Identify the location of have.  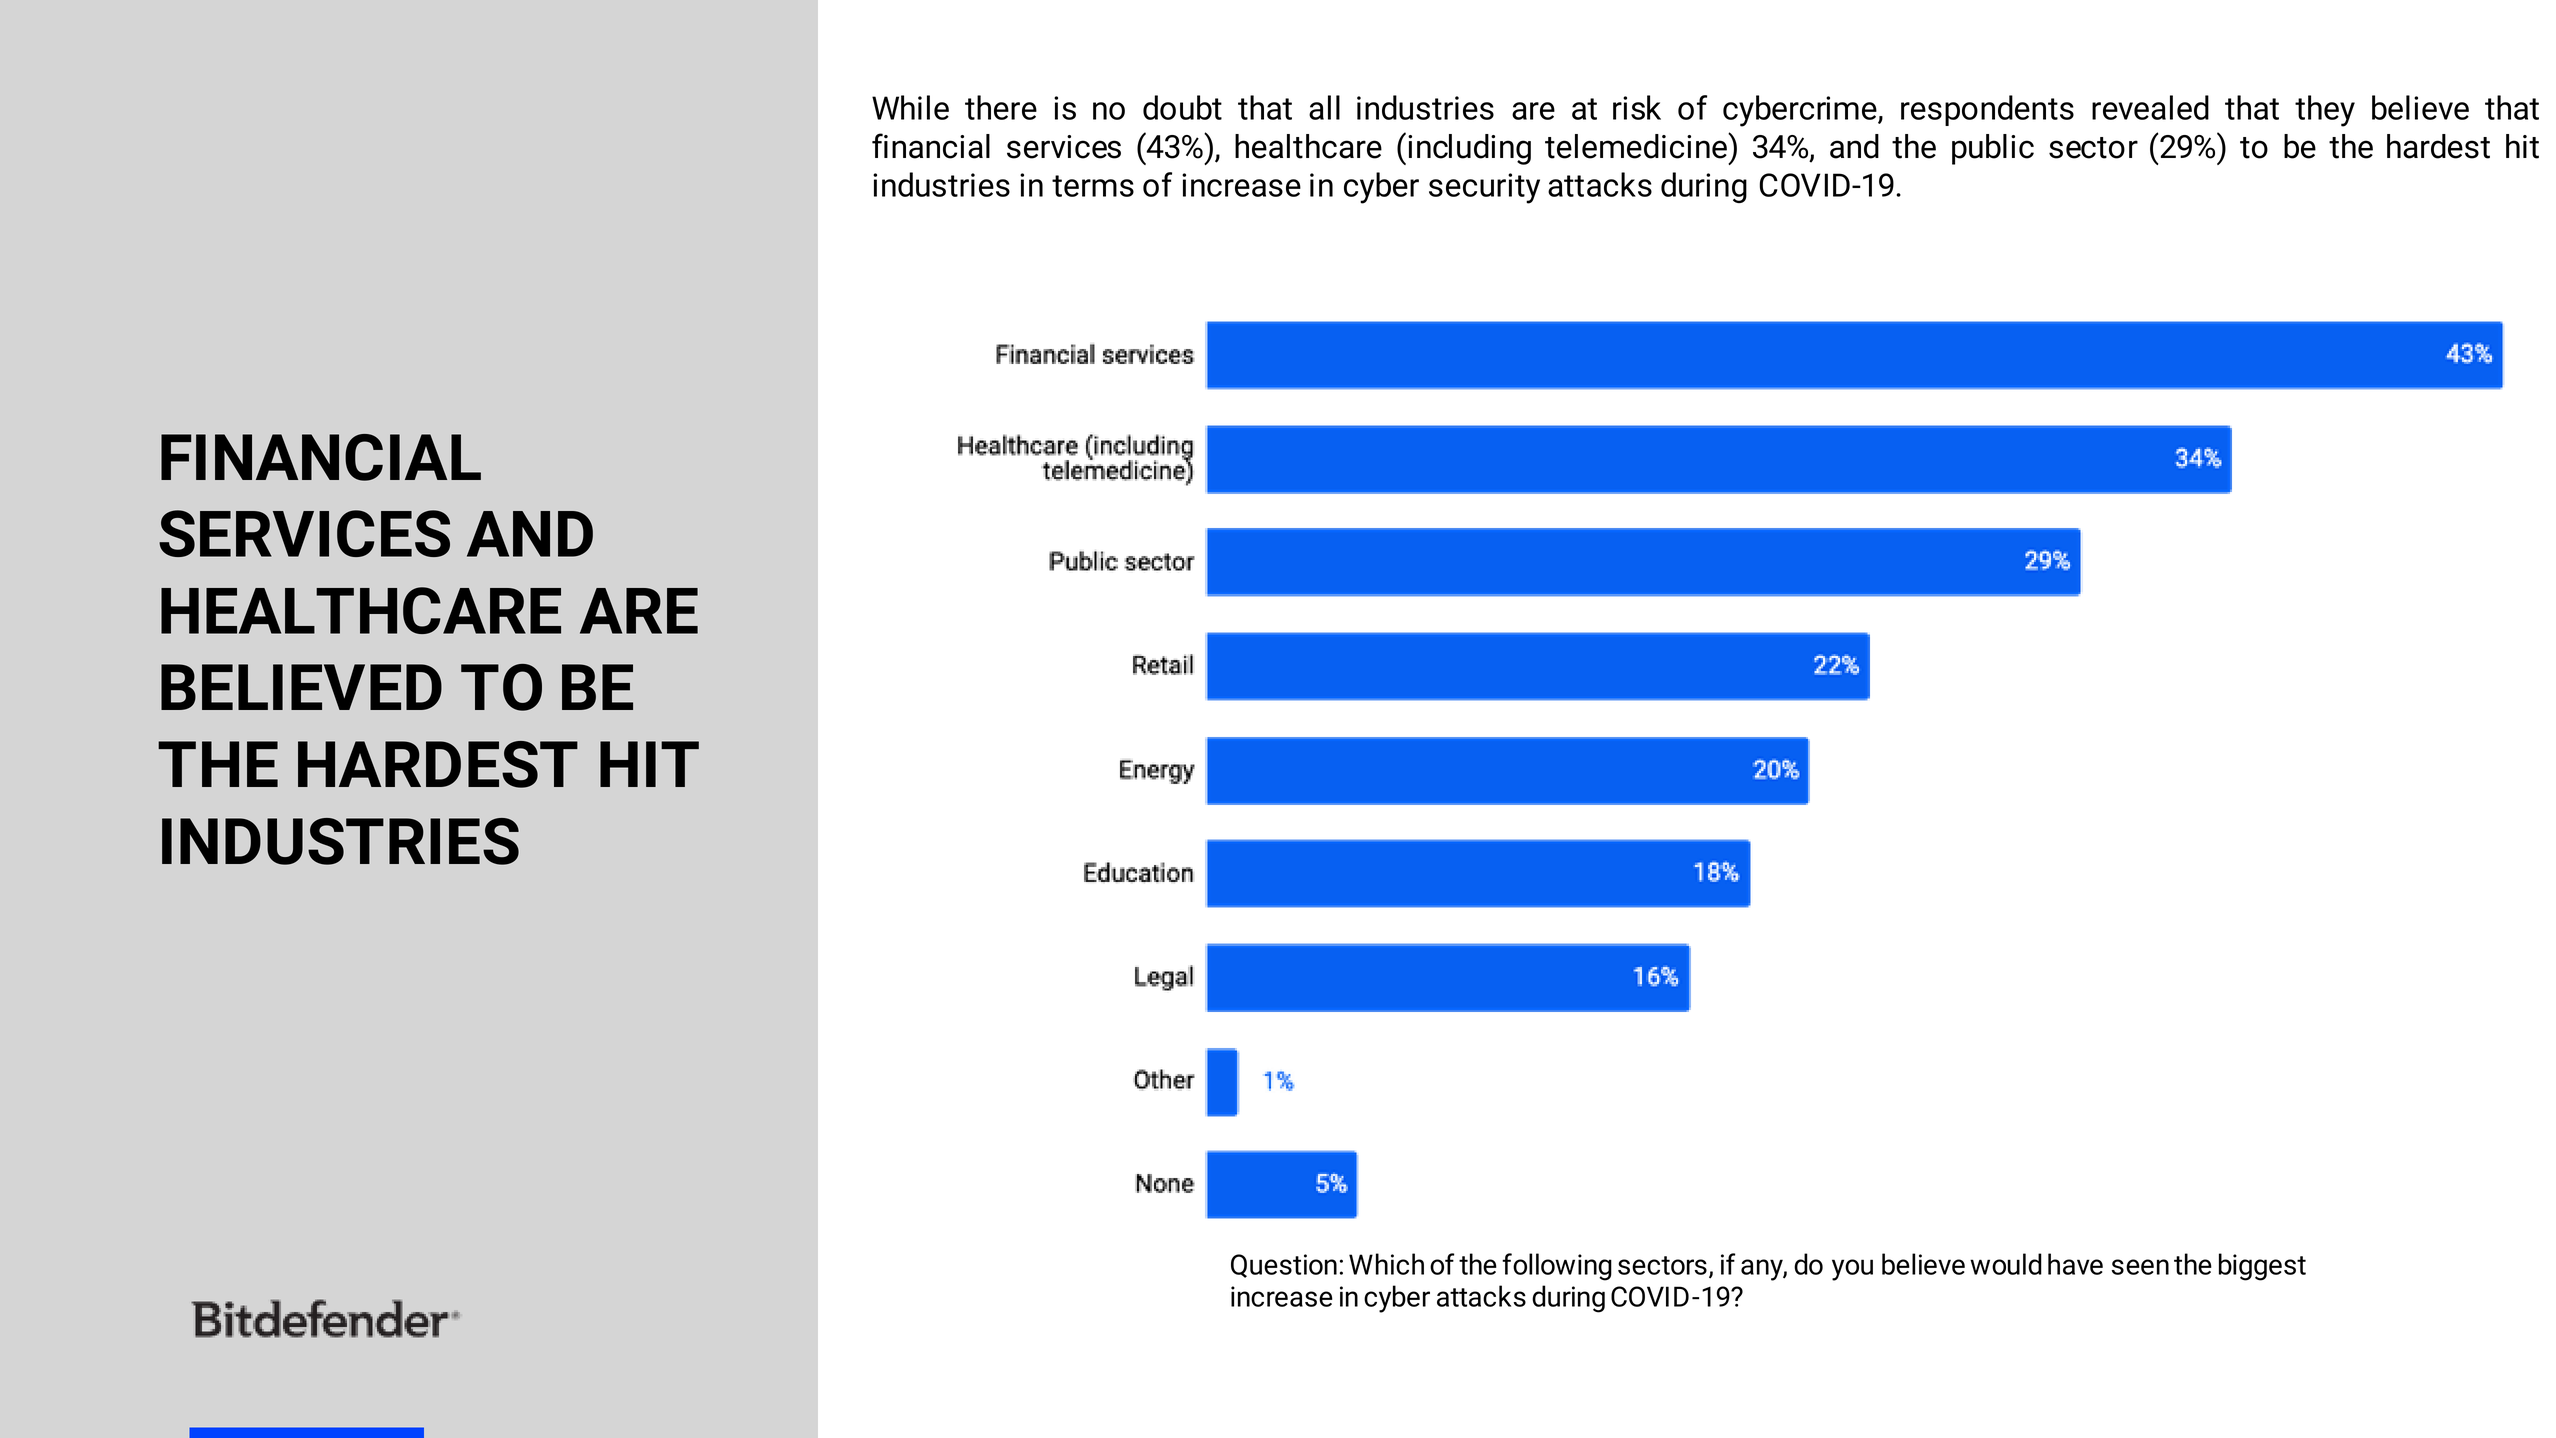
(2075, 1264).
